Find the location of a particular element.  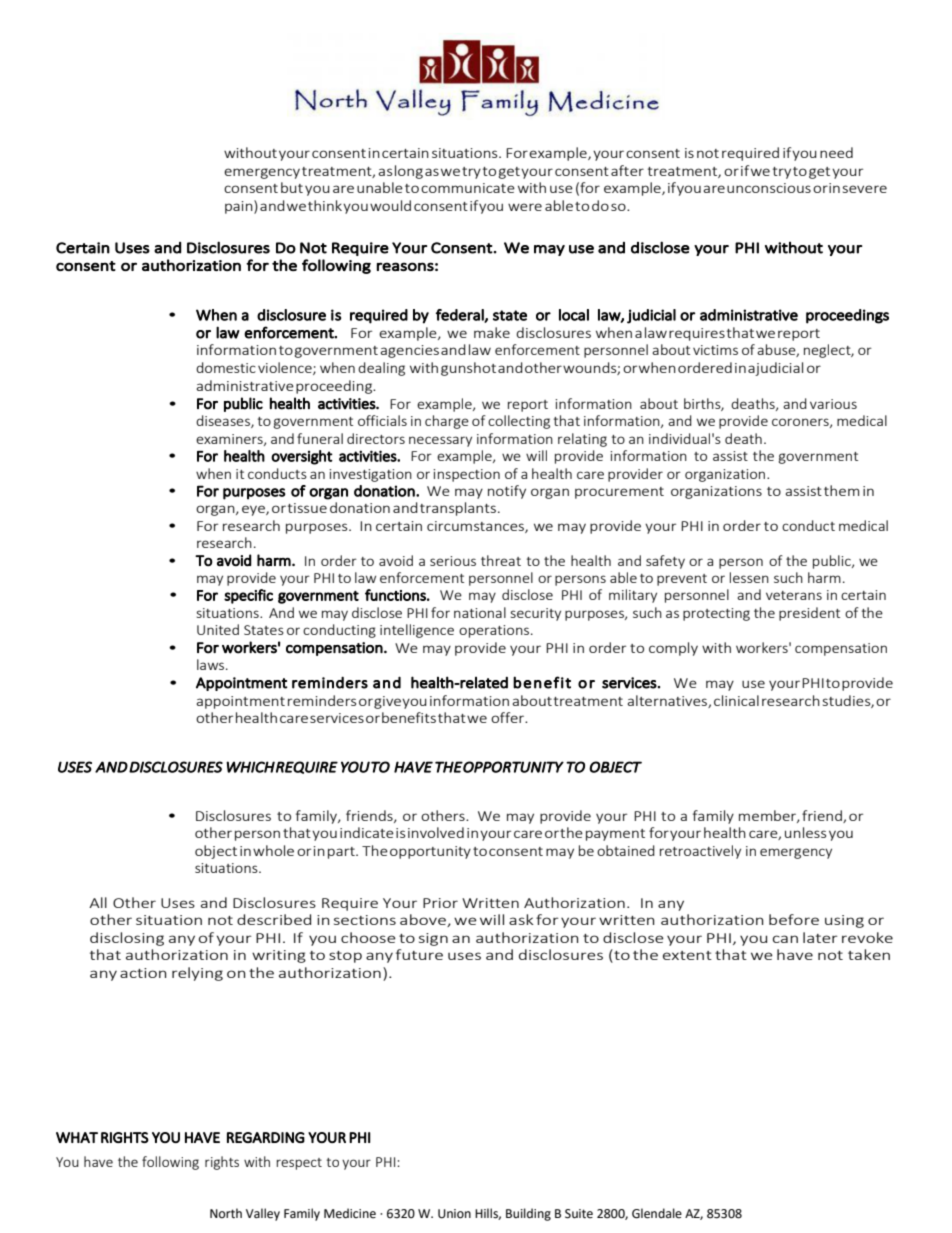

retroactively is located at coordinates (700, 852).
